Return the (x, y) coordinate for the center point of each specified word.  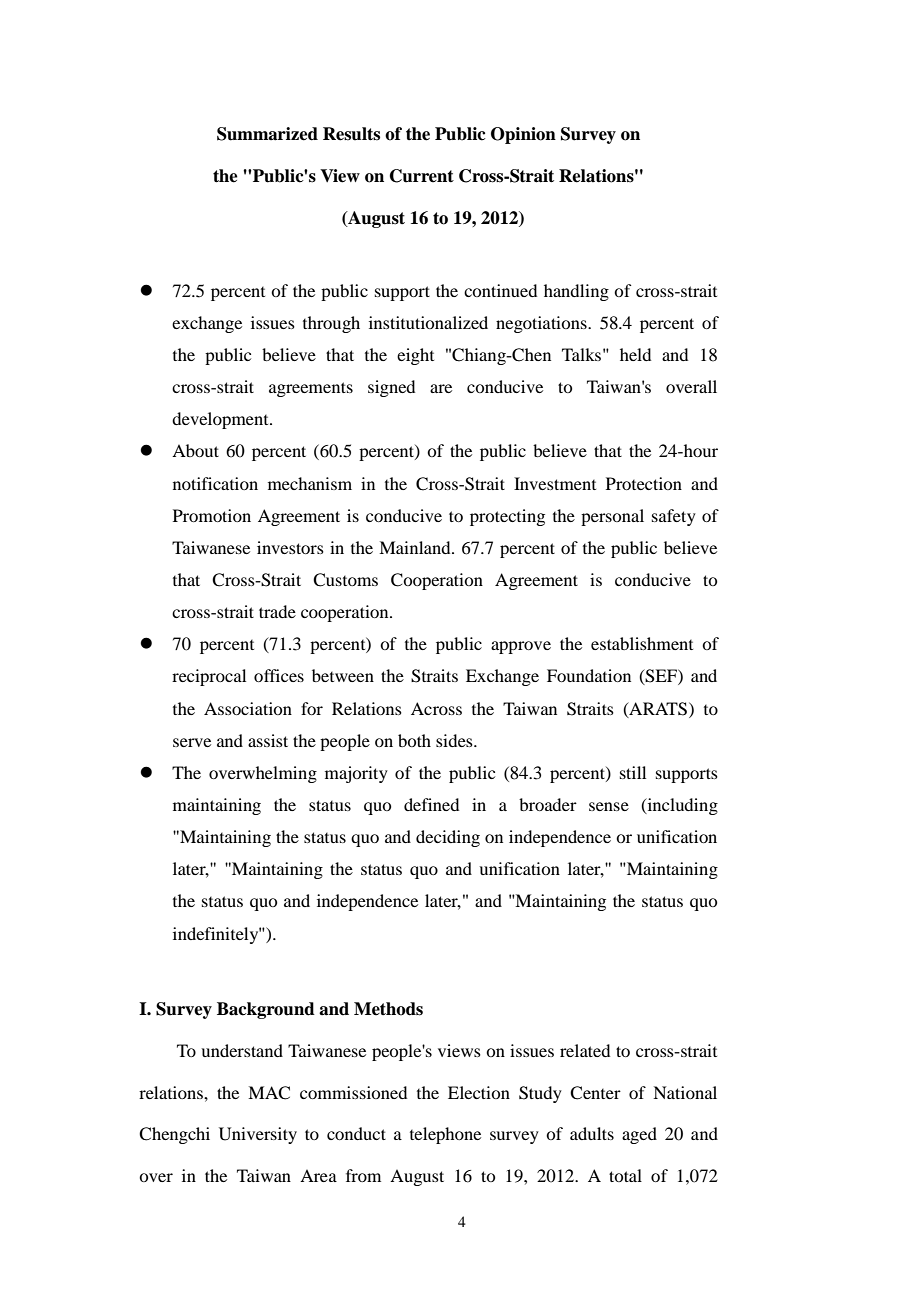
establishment (642, 643)
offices (279, 675)
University (258, 1135)
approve (521, 647)
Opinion (523, 135)
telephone (445, 1135)
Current (422, 176)
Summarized (267, 134)
